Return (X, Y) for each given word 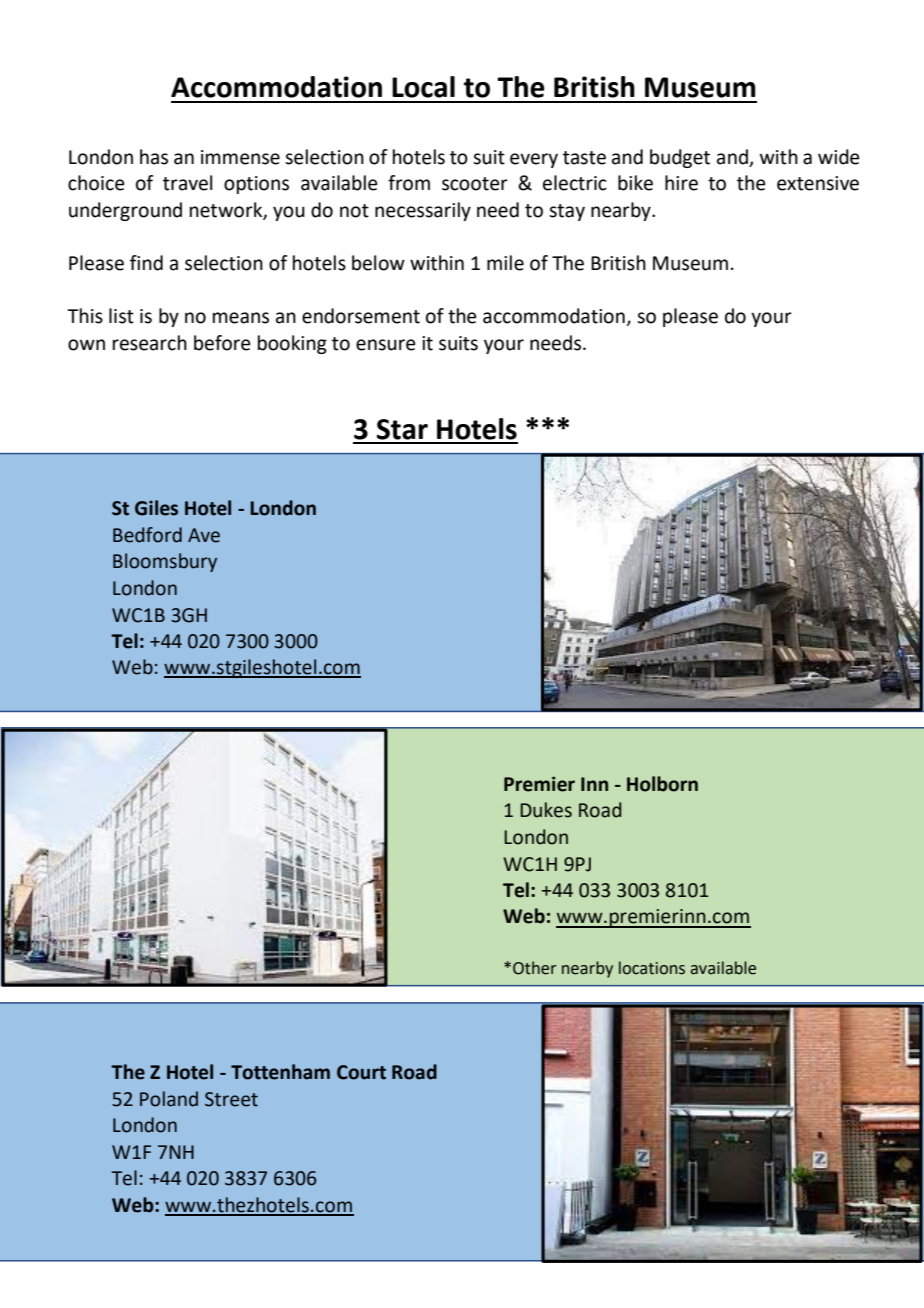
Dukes (546, 810)
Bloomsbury (165, 562)
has (154, 157)
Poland (169, 1099)
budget (680, 158)
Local (423, 87)
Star (402, 429)
